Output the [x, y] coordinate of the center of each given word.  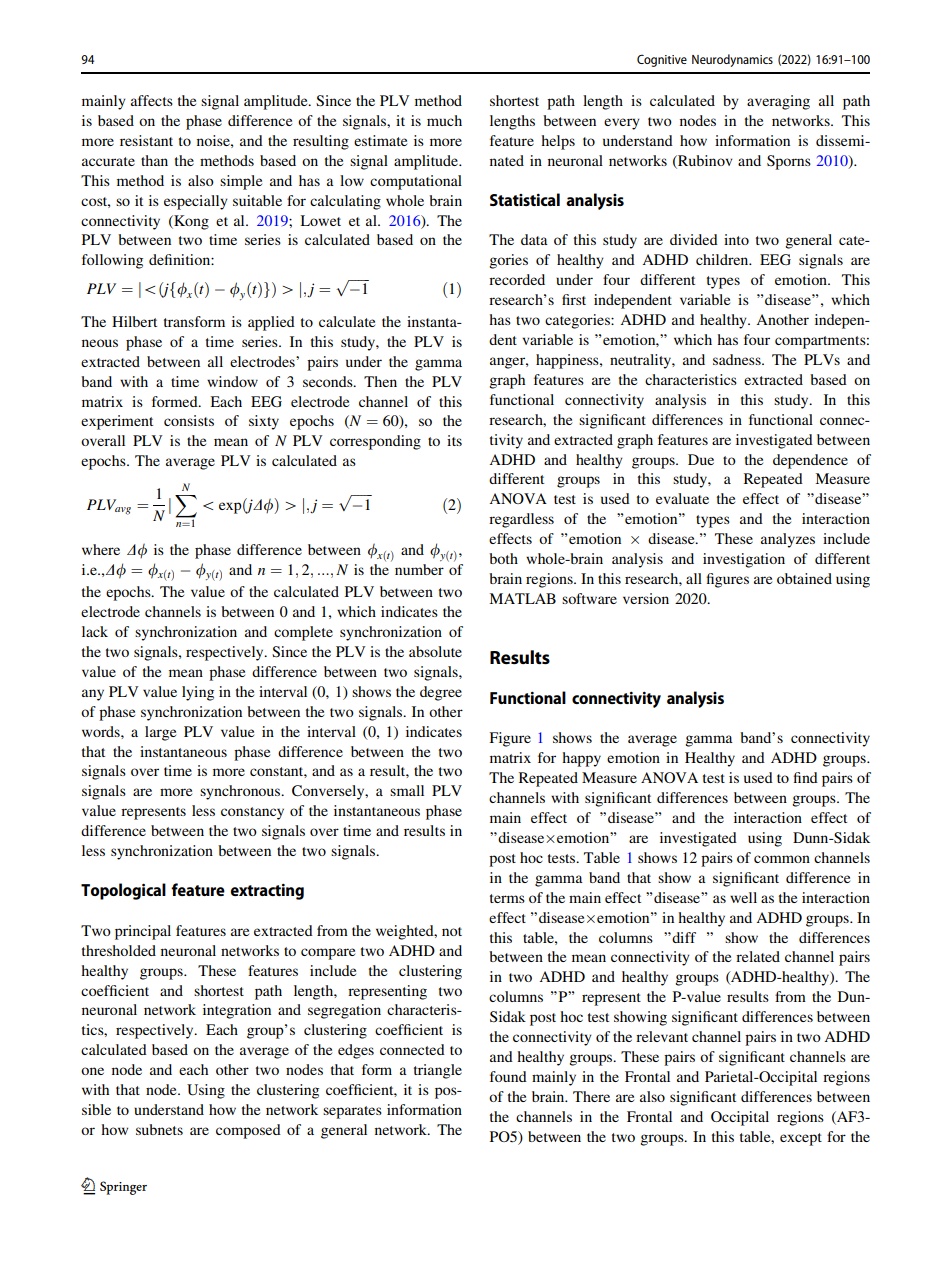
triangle [438, 1071]
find [805, 777]
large [160, 733]
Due [701, 459]
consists [189, 420]
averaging [778, 102]
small [407, 790]
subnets [159, 1129]
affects [152, 100]
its [454, 440]
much [444, 120]
